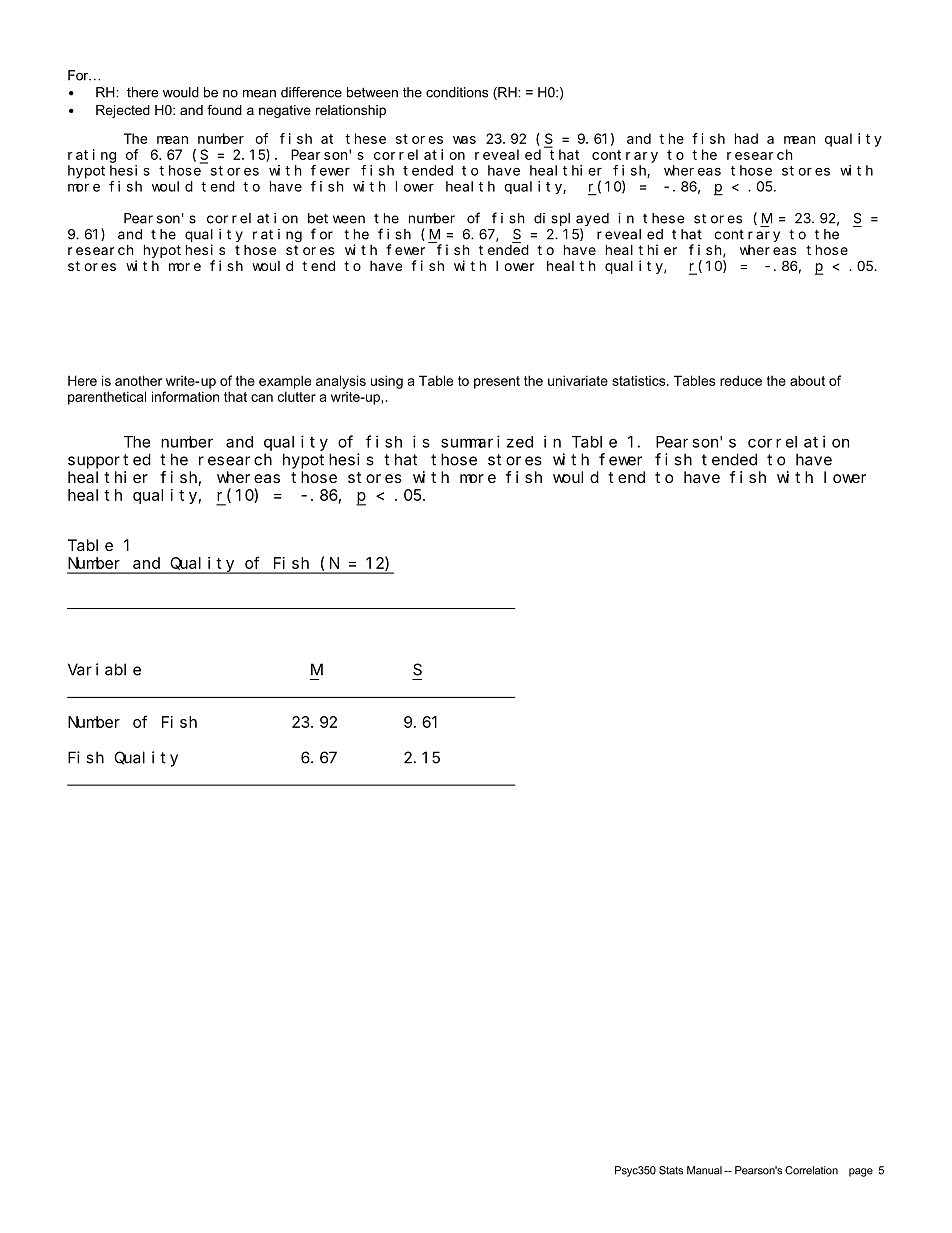 The width and height of the document is (952, 1233). Describe the element at coordinates (297, 396) in the document. I see `clutter` at that location.
